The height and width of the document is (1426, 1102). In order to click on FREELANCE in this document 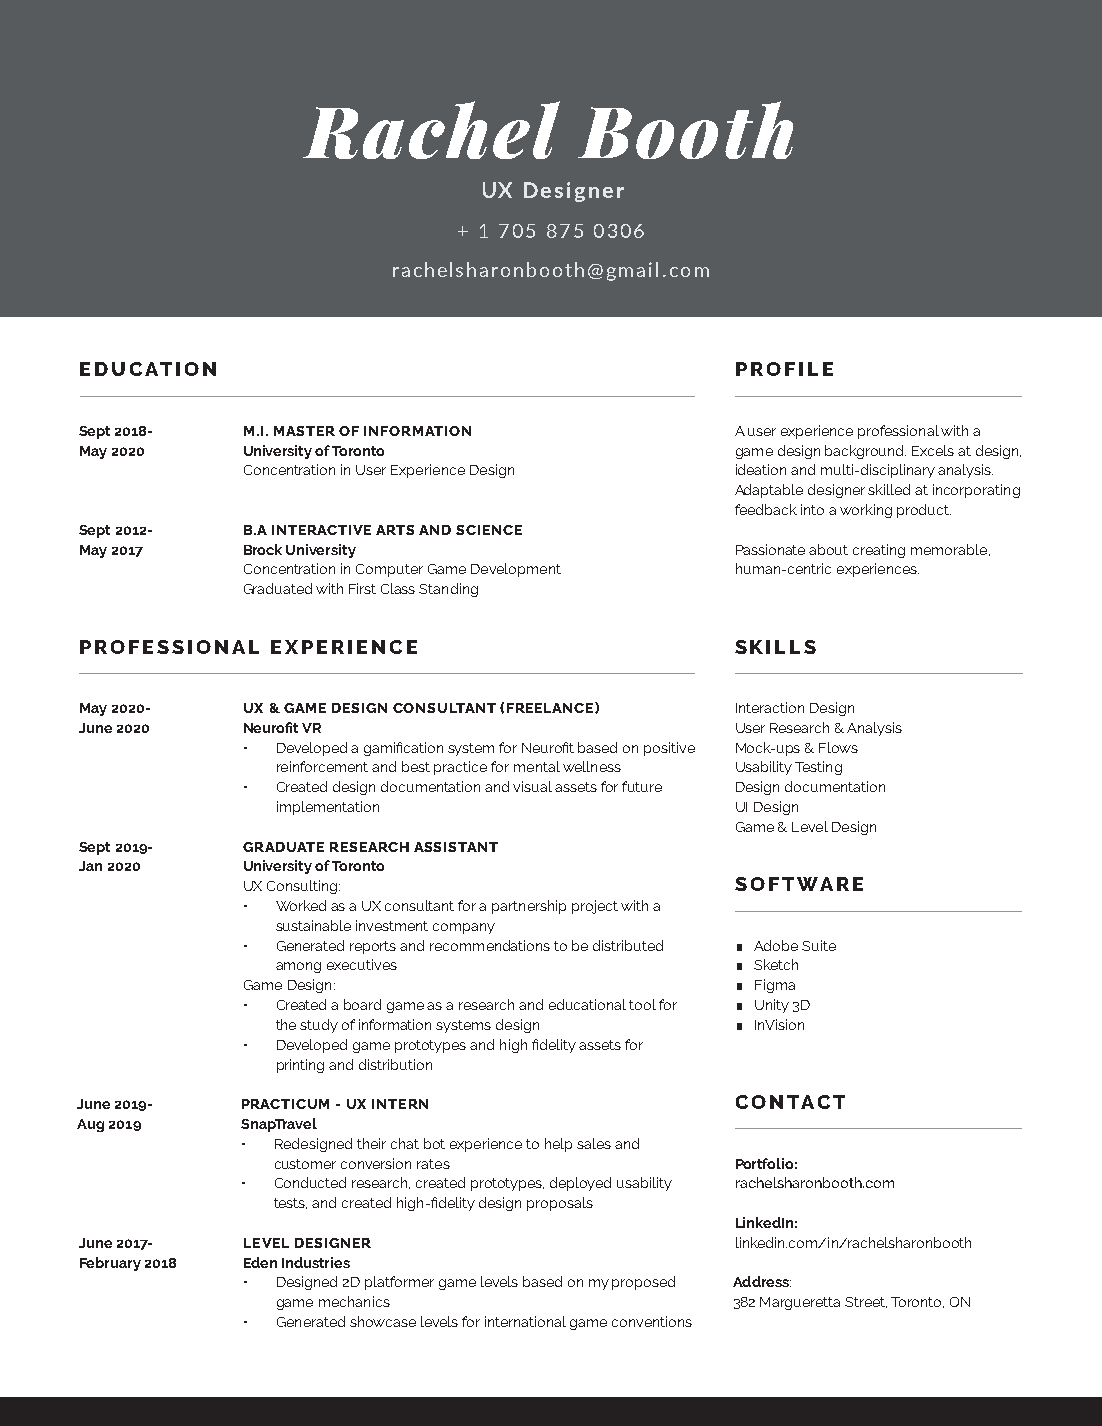, I will do `click(551, 707)`.
